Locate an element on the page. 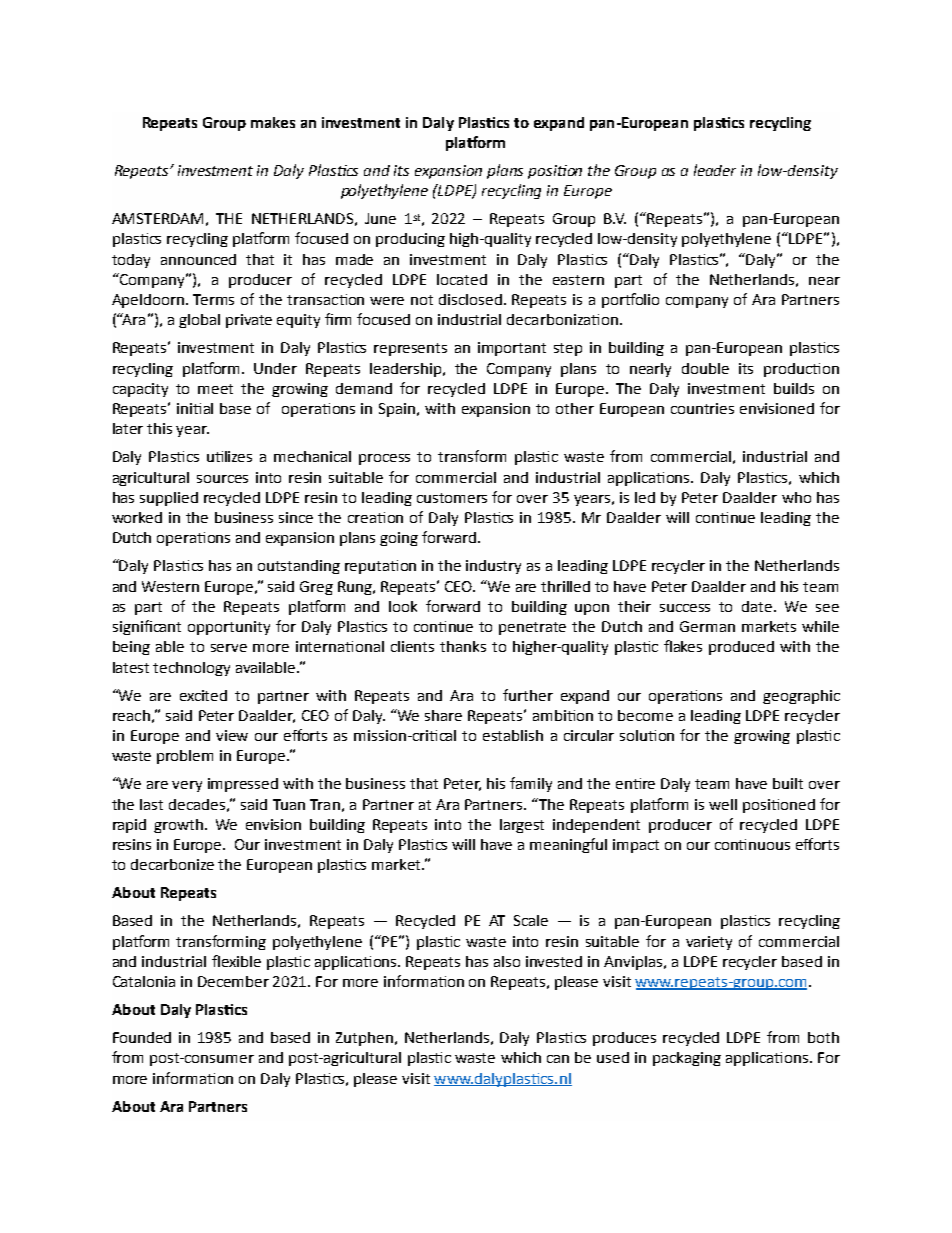  June is located at coordinates (380, 218).
